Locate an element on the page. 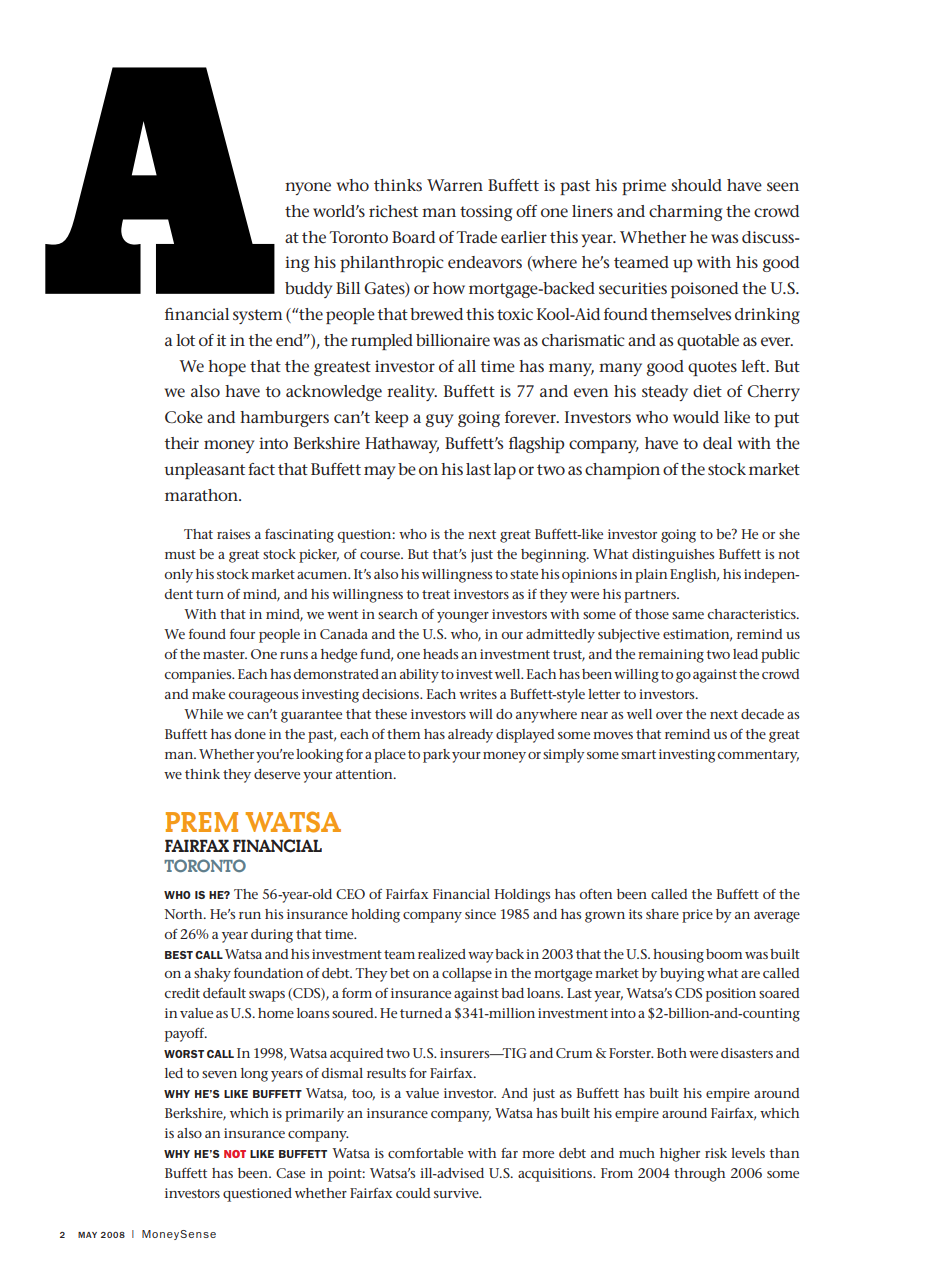  since is located at coordinates (480, 914).
